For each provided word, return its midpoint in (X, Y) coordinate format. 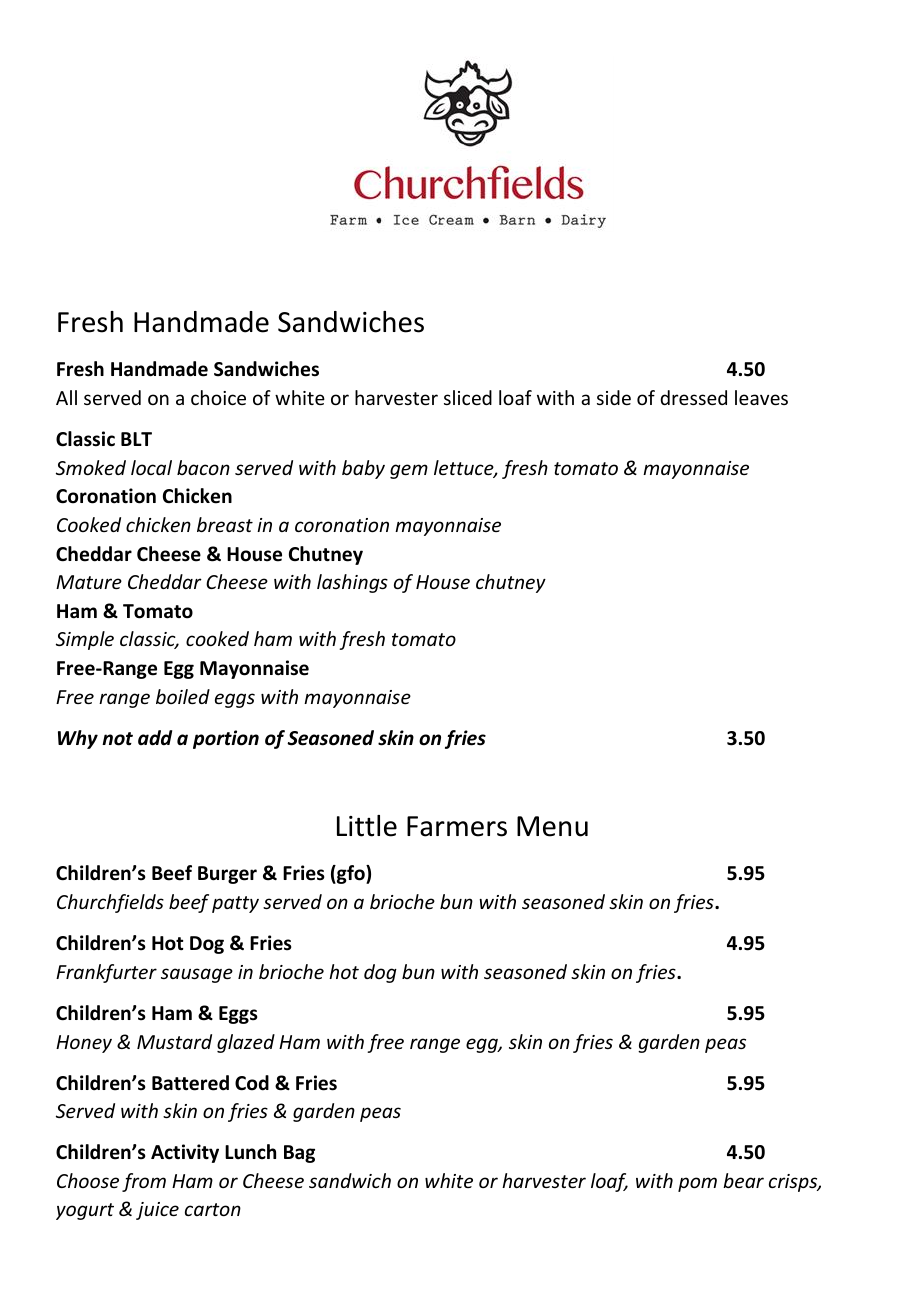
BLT (136, 439)
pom (697, 1184)
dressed (693, 397)
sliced (468, 397)
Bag (299, 1154)
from (144, 1182)
